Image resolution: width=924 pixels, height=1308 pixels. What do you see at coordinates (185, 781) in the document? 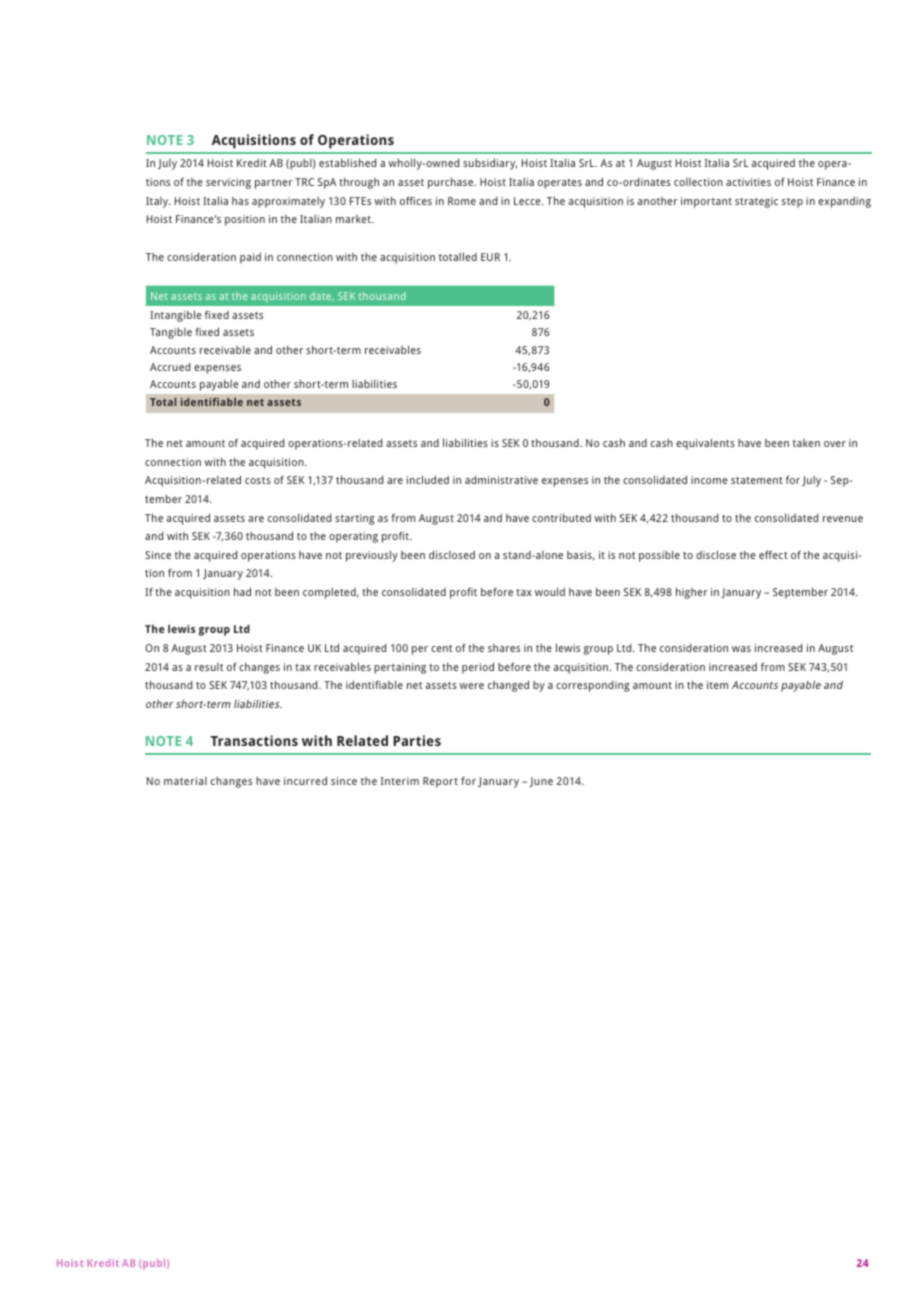
I see `material` at bounding box center [185, 781].
